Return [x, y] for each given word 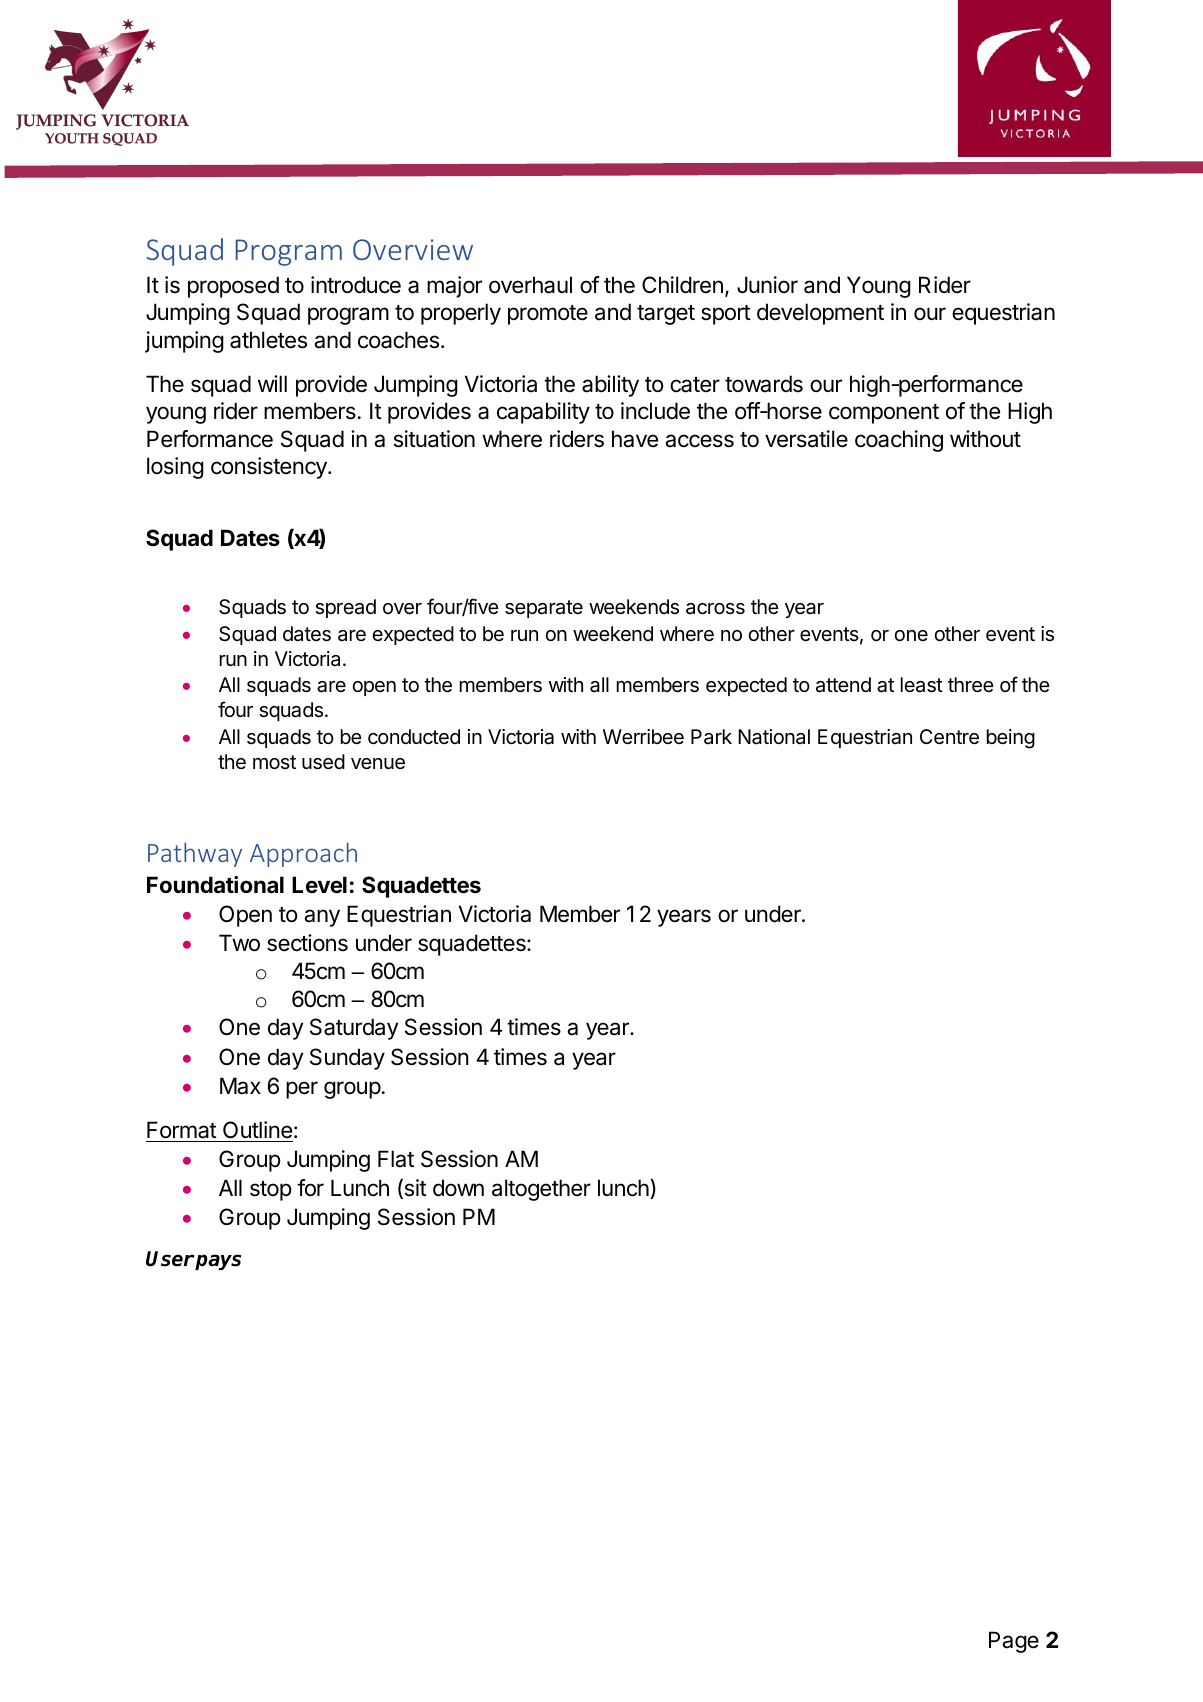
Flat [396, 1159]
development [820, 314]
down [458, 1188]
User [170, 1259]
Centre [949, 737]
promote [548, 315]
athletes [268, 340]
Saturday [354, 1029]
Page [1014, 1642]
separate [544, 609]
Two [239, 943]
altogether [541, 1190]
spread [345, 608]
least [922, 685]
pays [217, 1262]
